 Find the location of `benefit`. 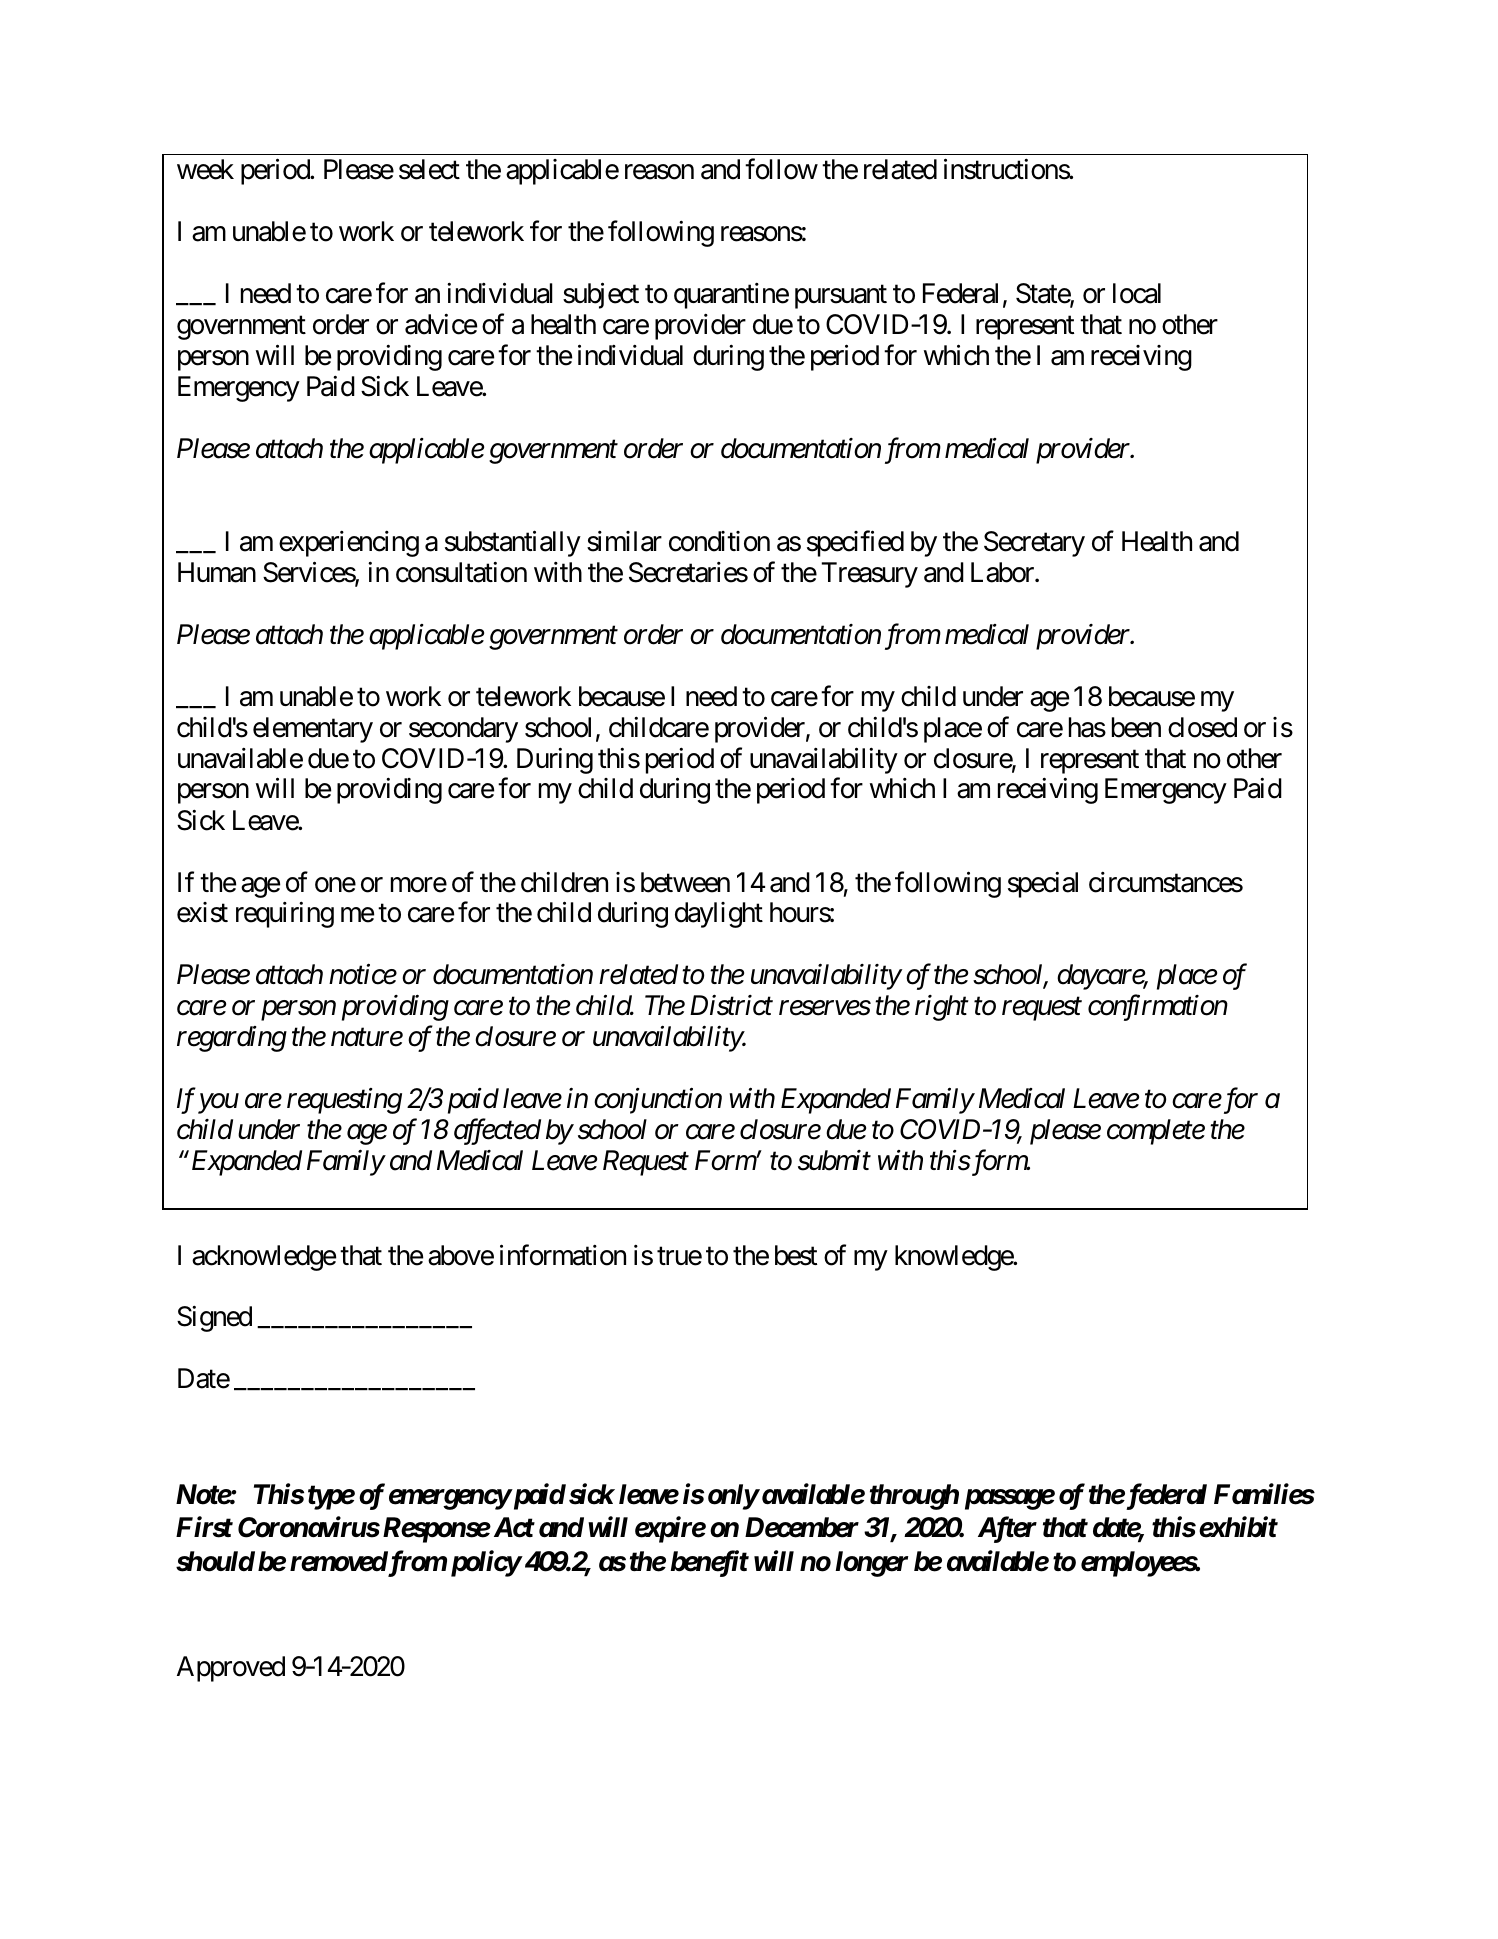

benefit is located at coordinates (709, 1563).
